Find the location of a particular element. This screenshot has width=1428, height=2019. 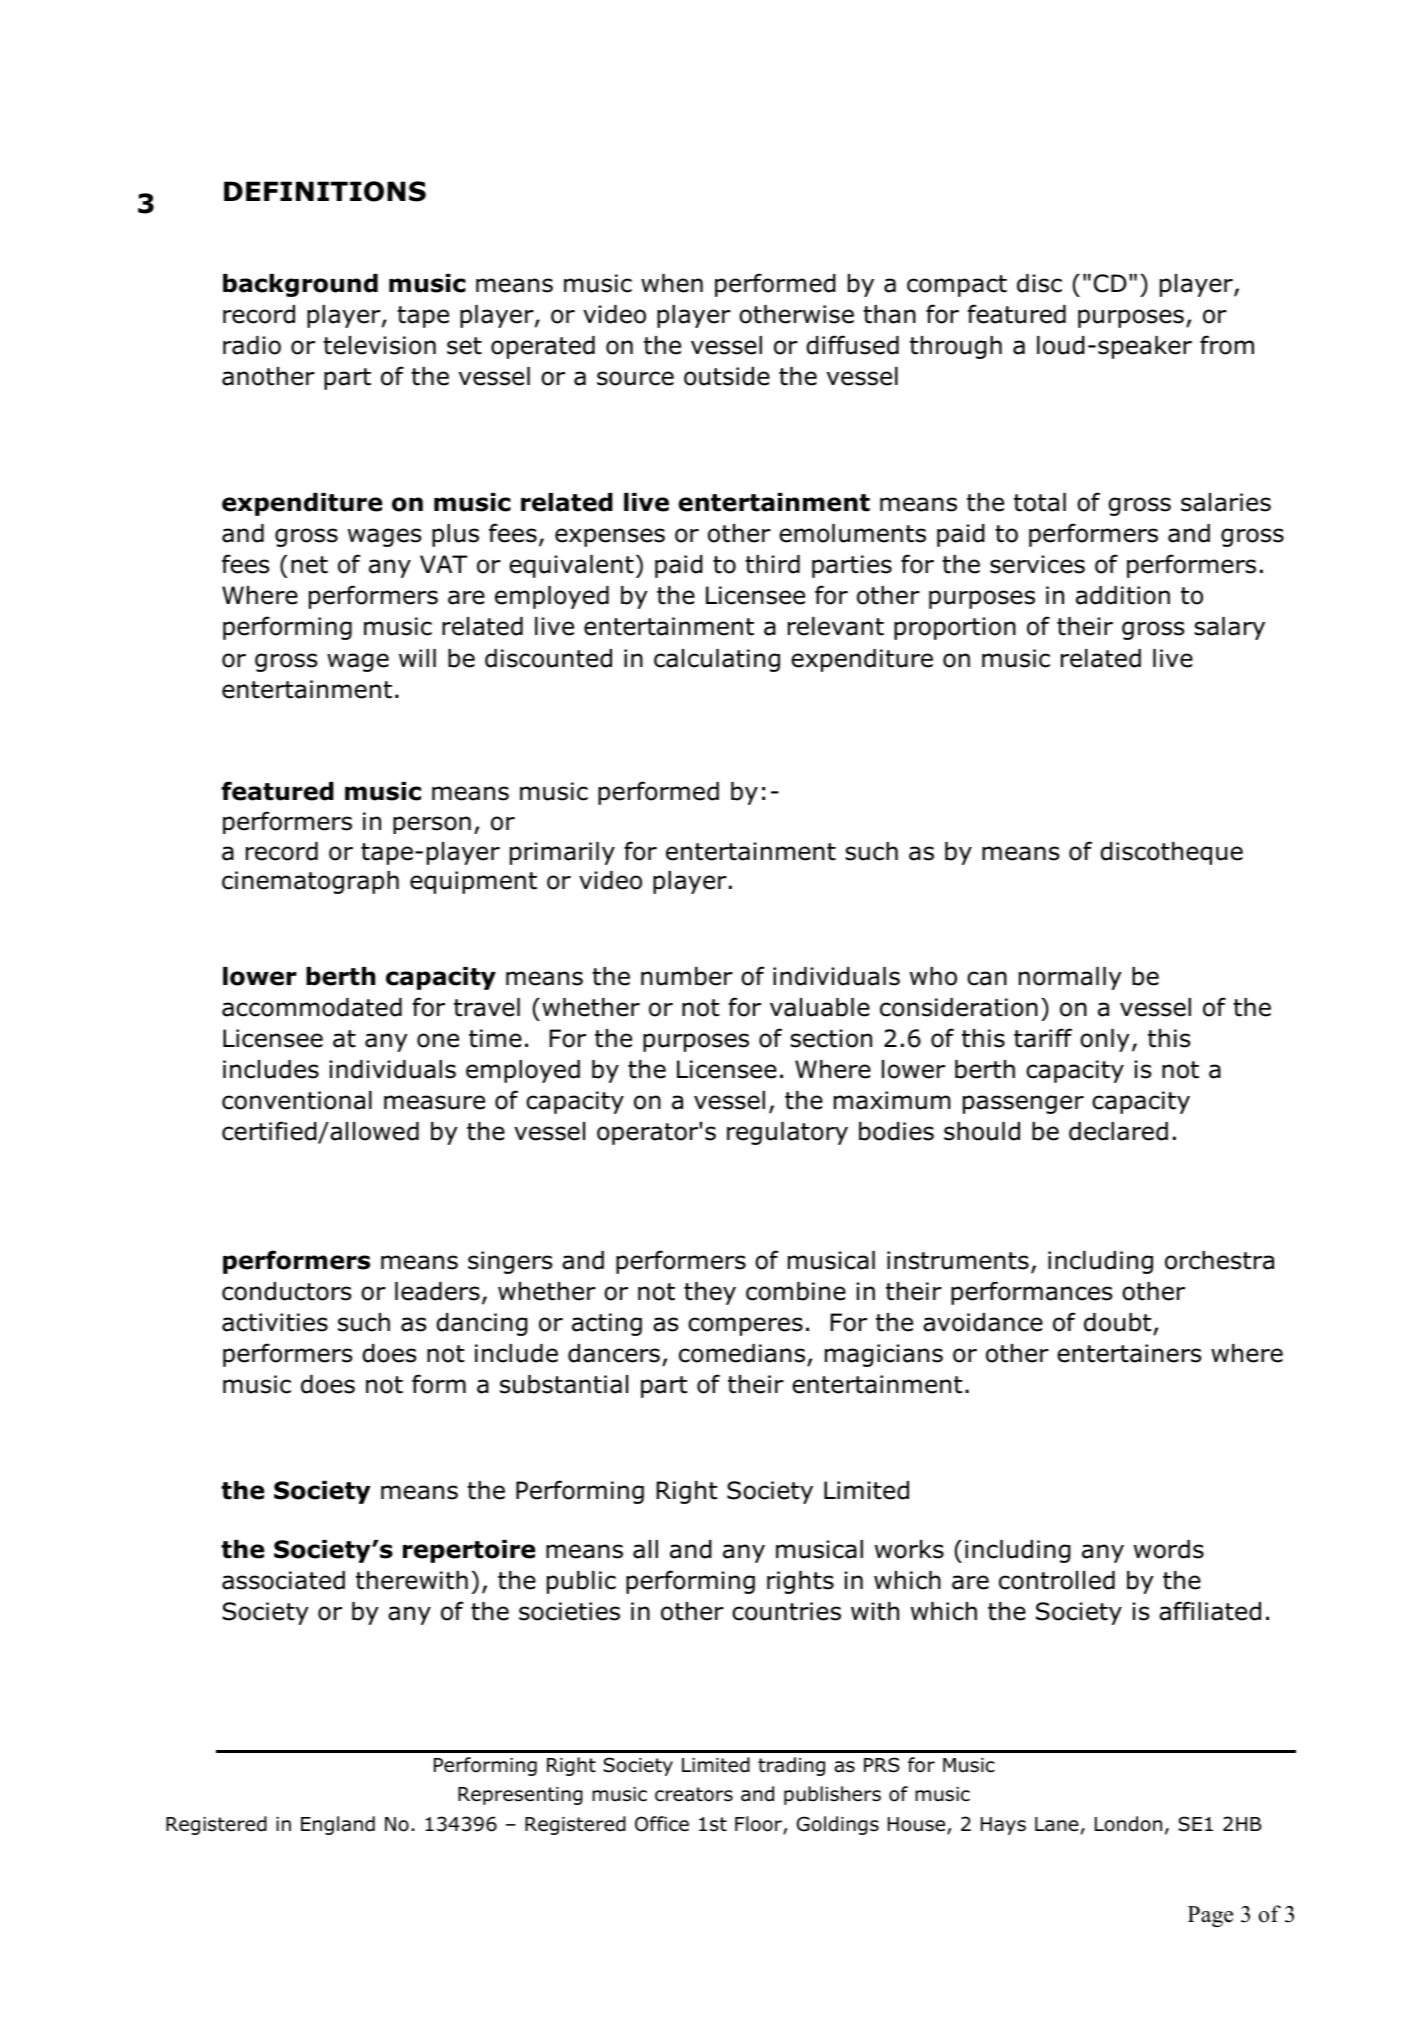

compact is located at coordinates (957, 286).
